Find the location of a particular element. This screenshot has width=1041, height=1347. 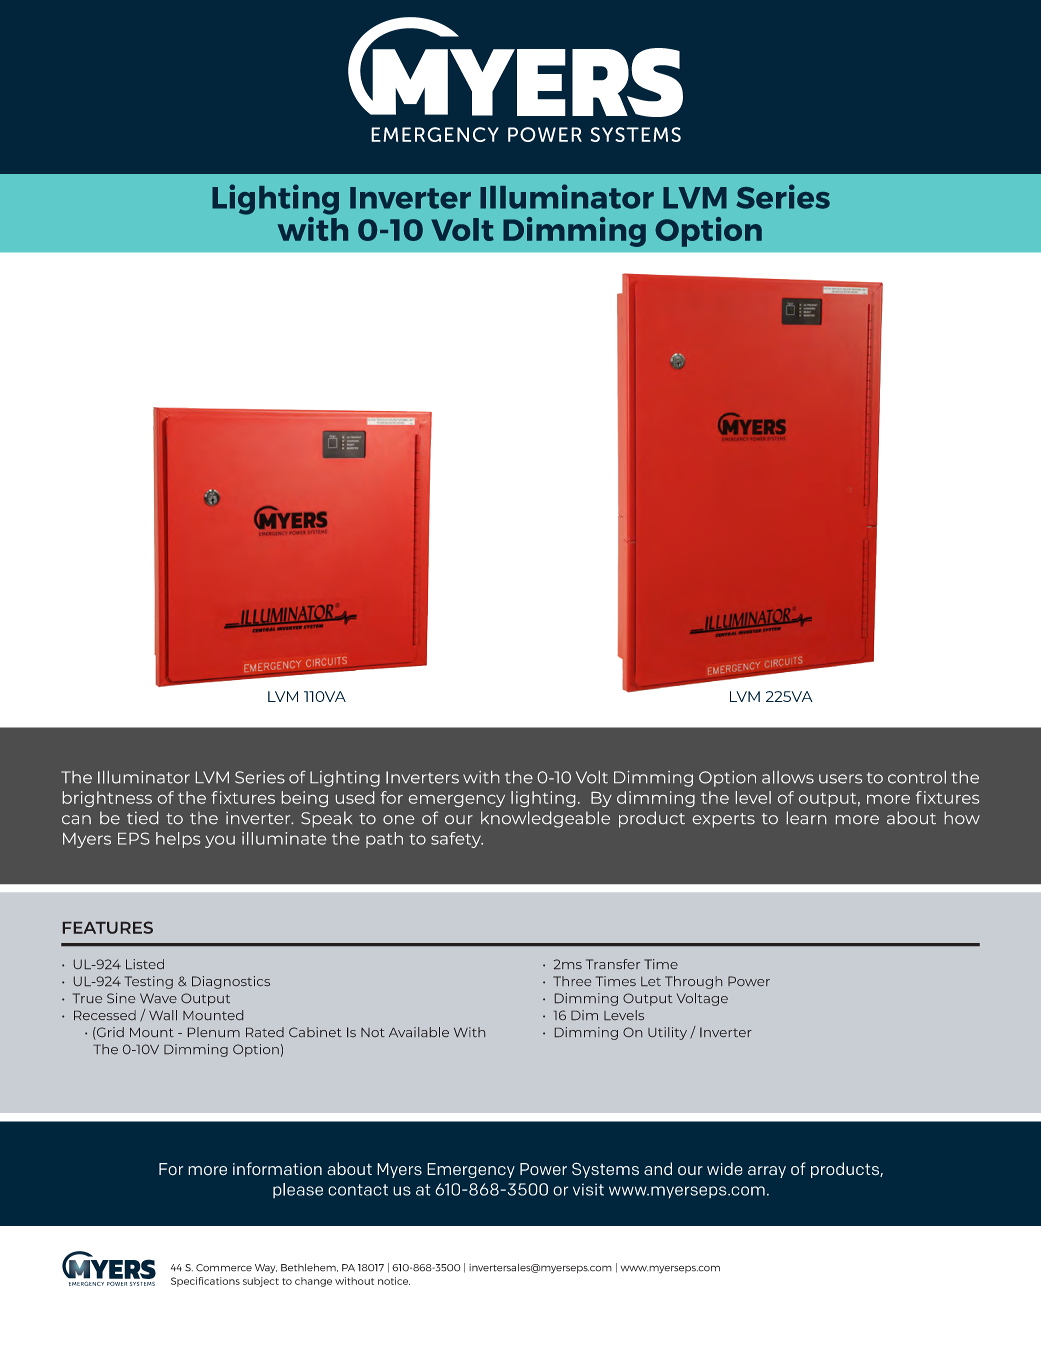

users is located at coordinates (840, 779).
